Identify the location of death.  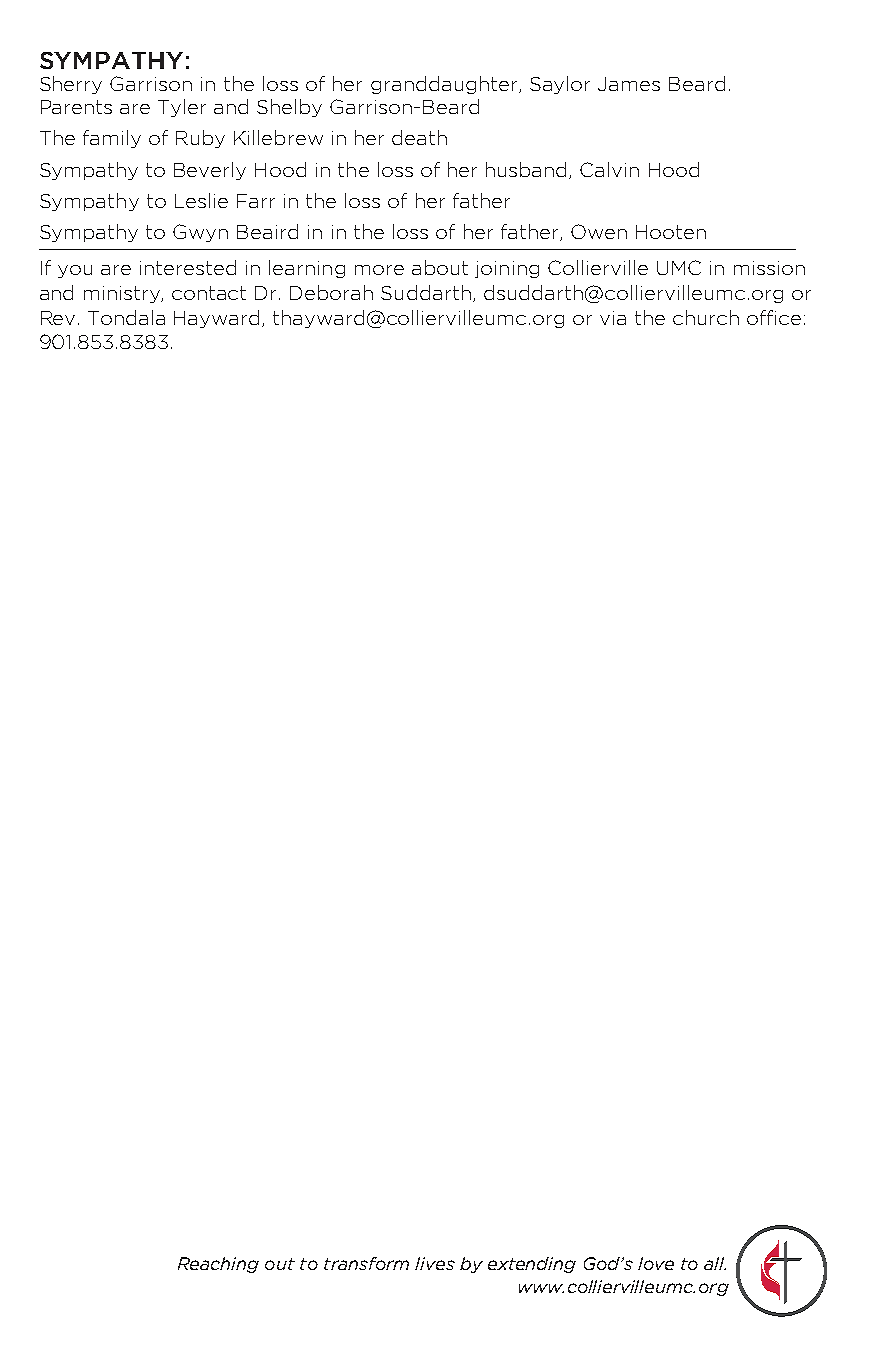
(419, 137).
